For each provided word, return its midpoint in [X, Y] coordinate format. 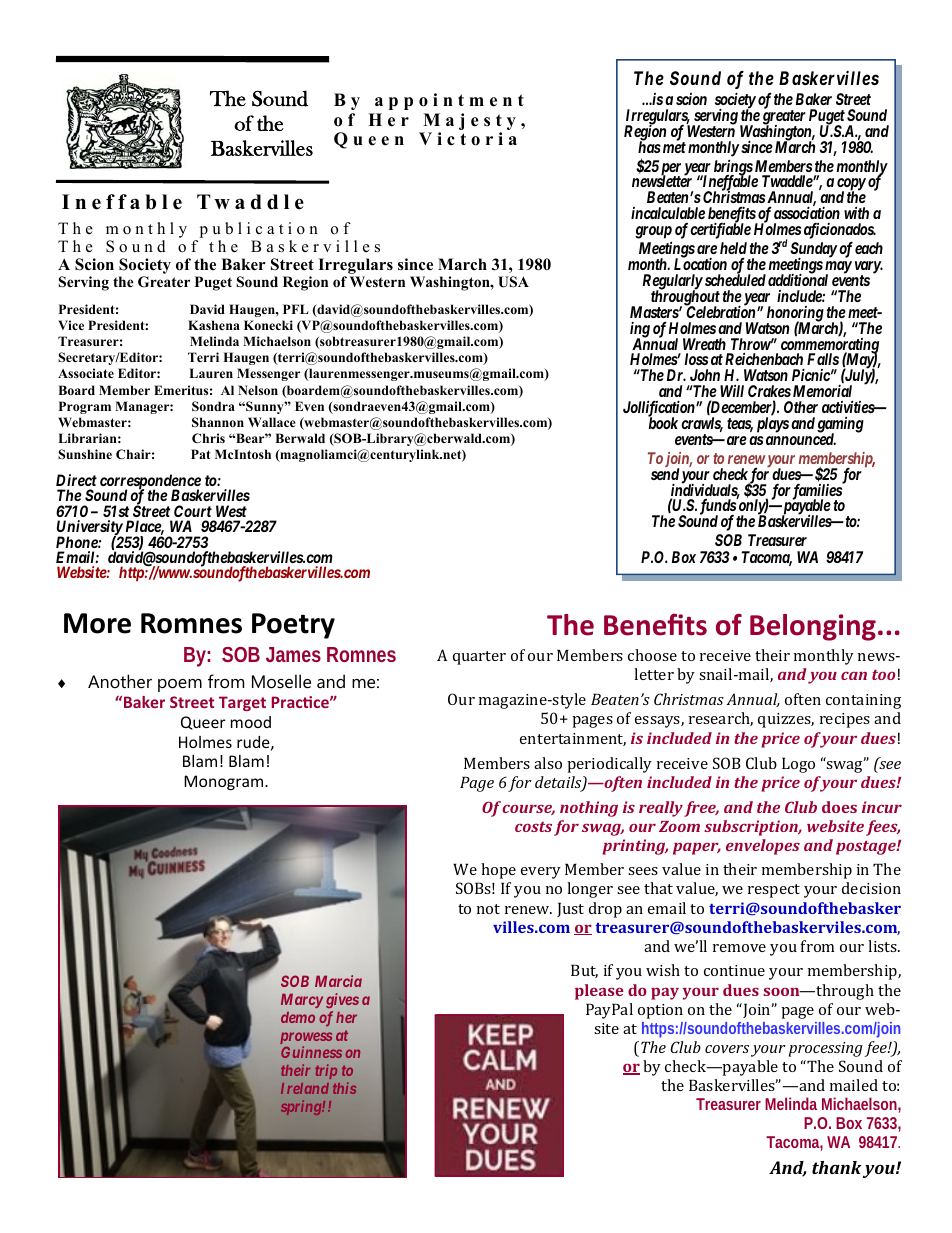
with [856, 213]
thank [836, 1167]
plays [773, 425]
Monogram [225, 782]
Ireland [305, 1088]
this [344, 1088]
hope [498, 871]
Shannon [218, 422]
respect [774, 891]
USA [513, 282]
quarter [479, 658]
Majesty [468, 123]
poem [180, 685]
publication [257, 231]
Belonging [813, 627]
